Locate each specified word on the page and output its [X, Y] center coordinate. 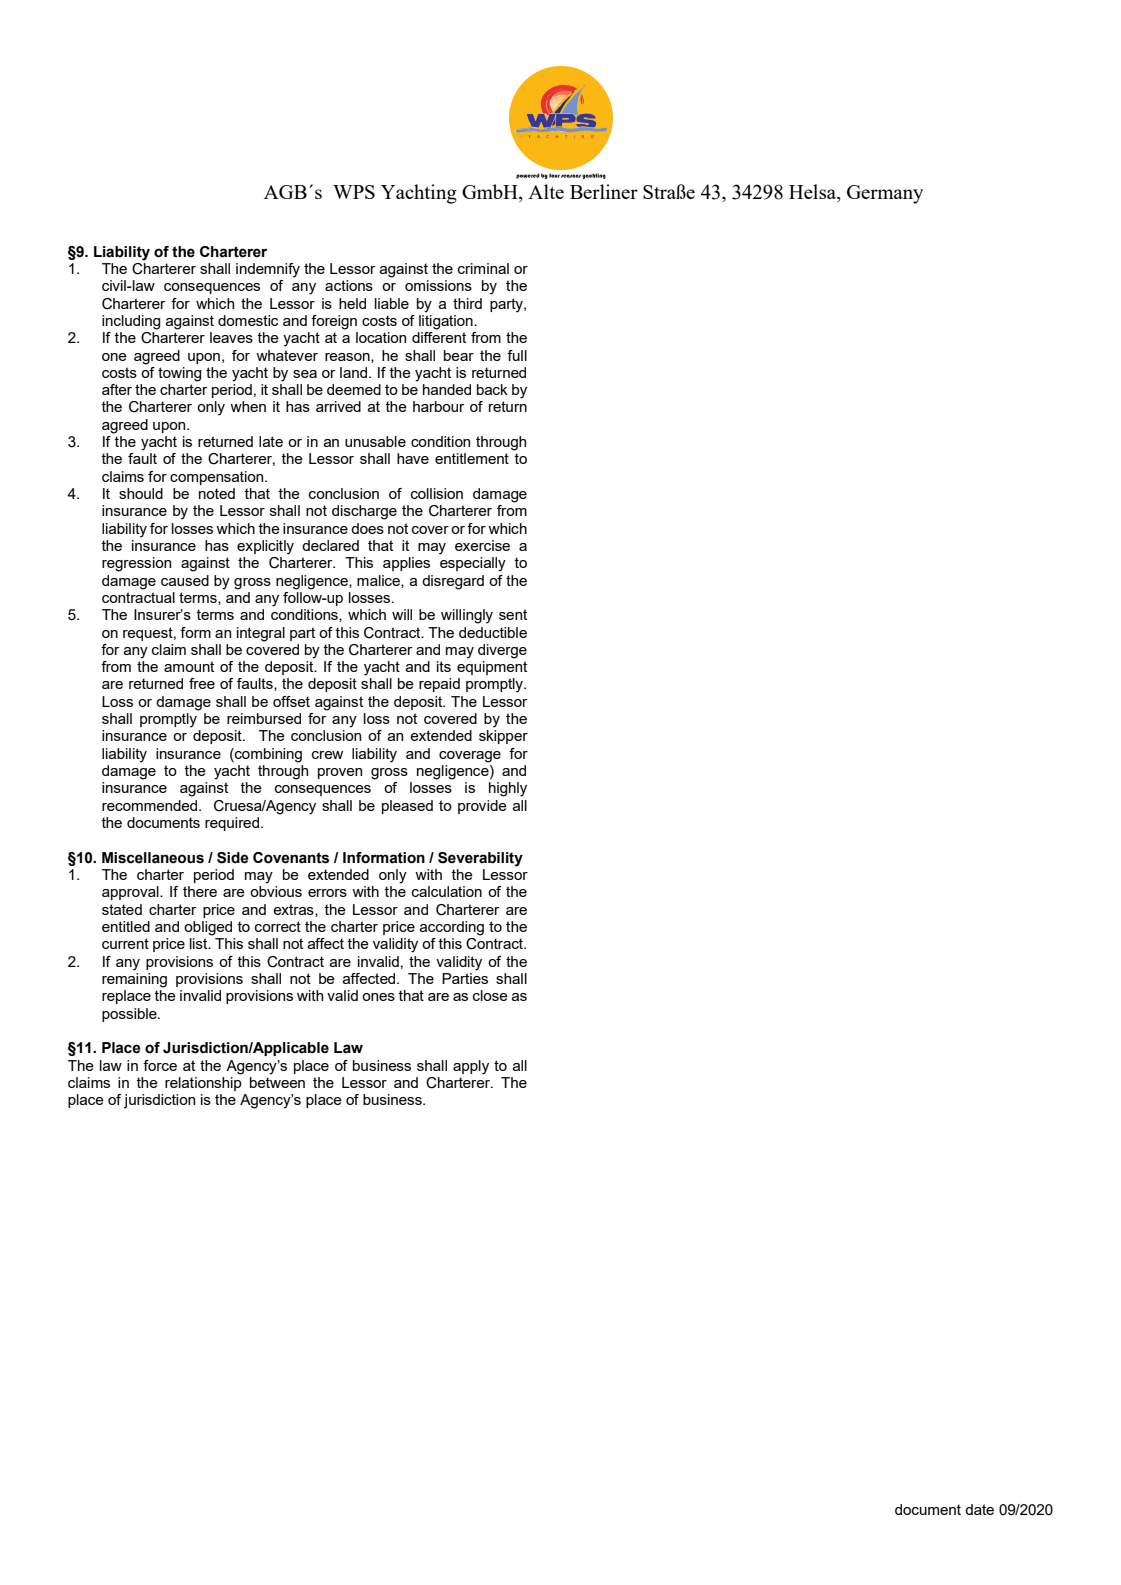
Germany [885, 194]
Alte [546, 191]
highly [508, 789]
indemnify [268, 270]
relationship [203, 1082]
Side [233, 858]
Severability [480, 859]
